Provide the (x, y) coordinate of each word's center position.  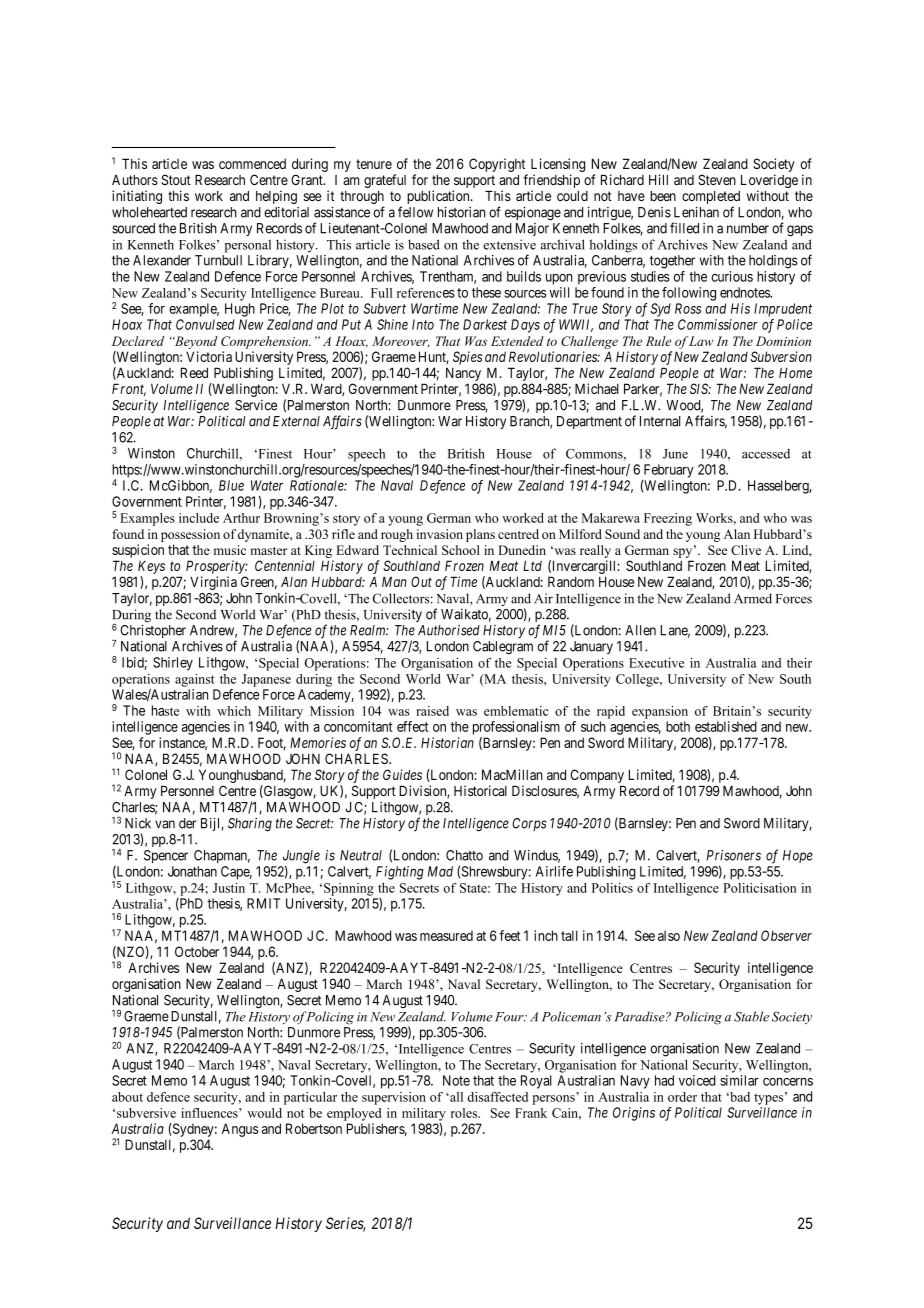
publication (439, 197)
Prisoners (734, 855)
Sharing (250, 825)
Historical (480, 790)
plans (480, 535)
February (669, 471)
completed (711, 197)
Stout (176, 179)
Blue (231, 485)
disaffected (497, 1097)
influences (210, 1113)
